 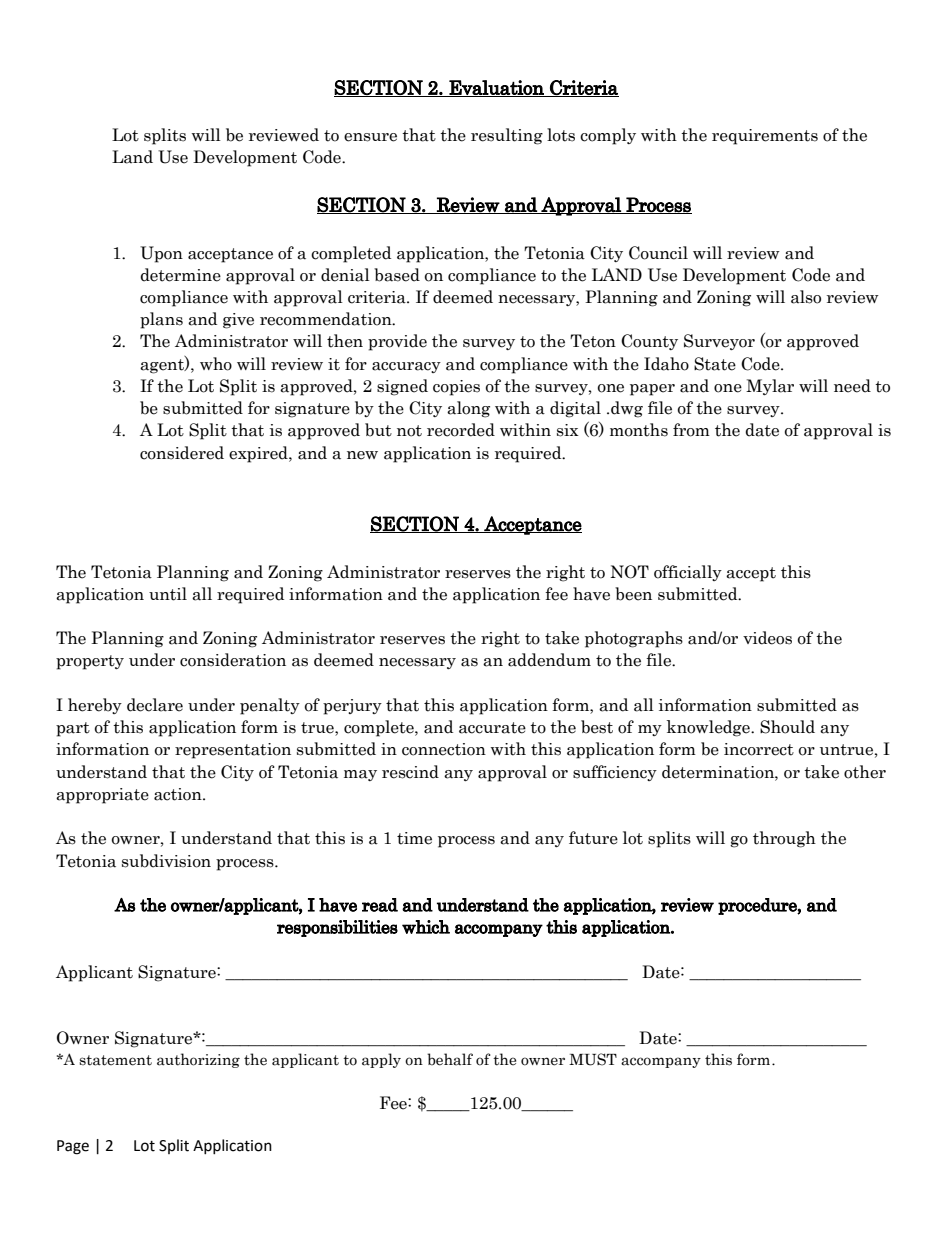 I want to click on action, so click(x=179, y=794).
